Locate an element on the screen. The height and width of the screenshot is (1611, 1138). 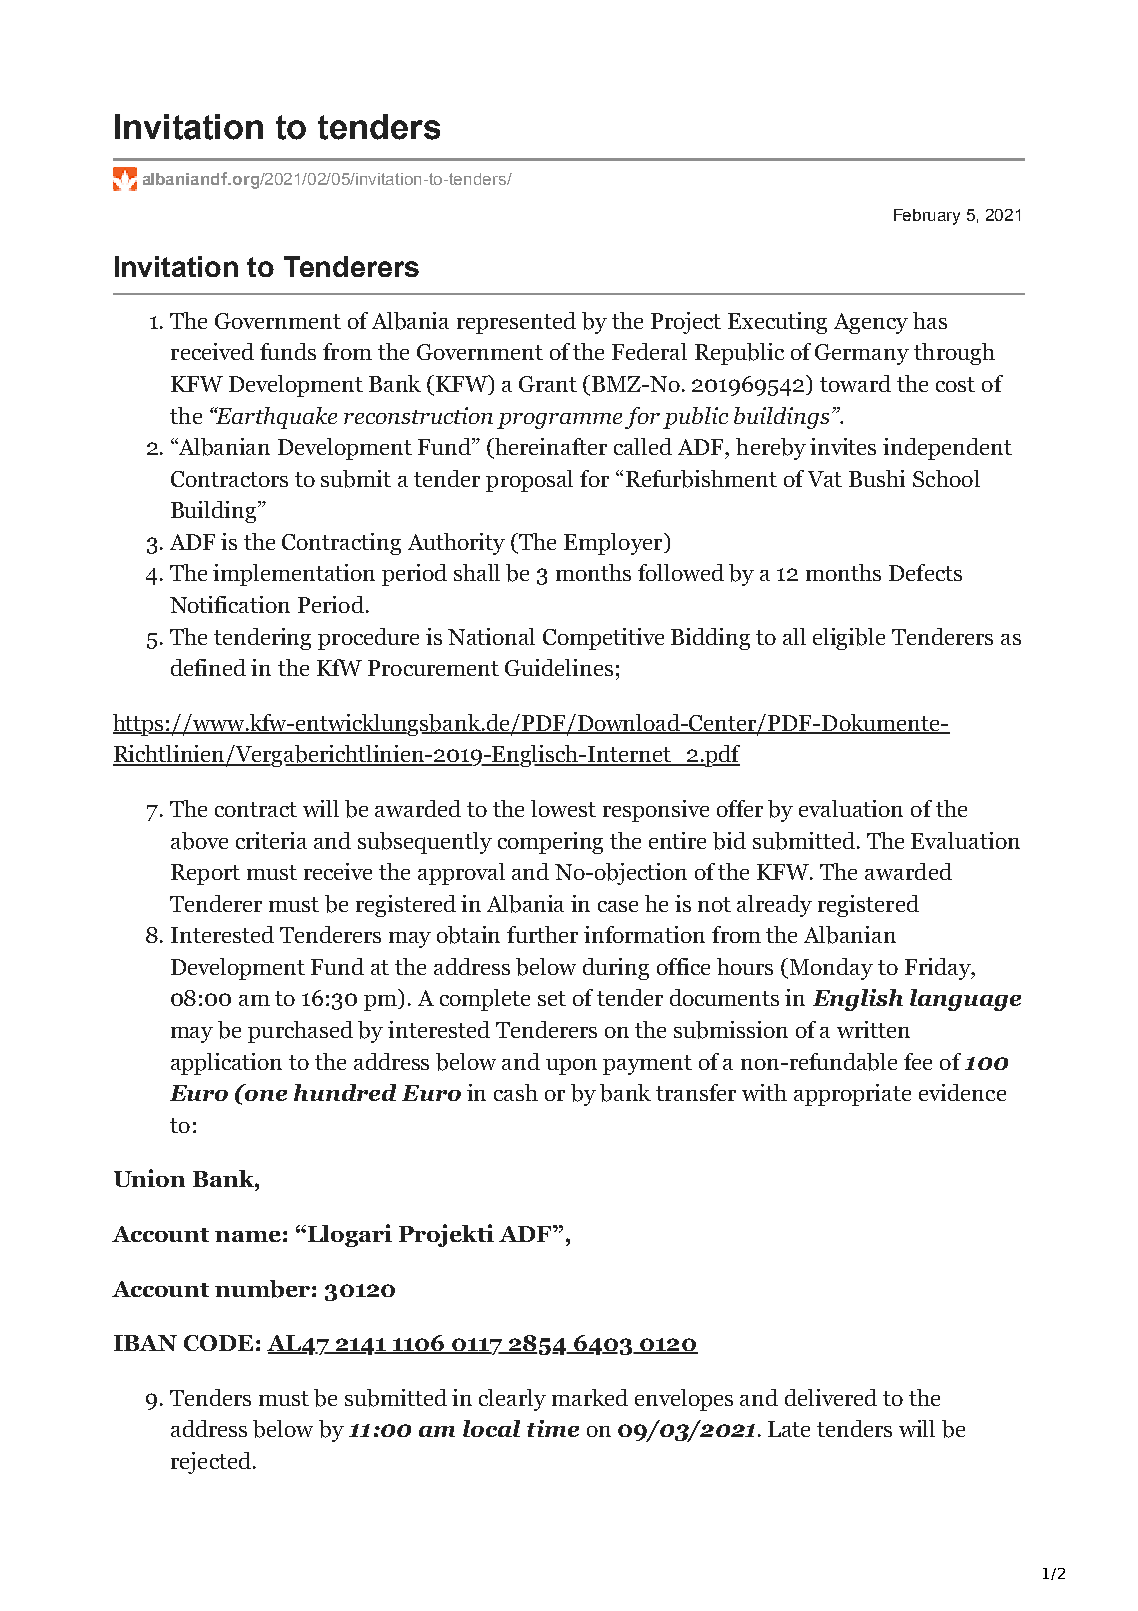
delivered is located at coordinates (831, 1397).
